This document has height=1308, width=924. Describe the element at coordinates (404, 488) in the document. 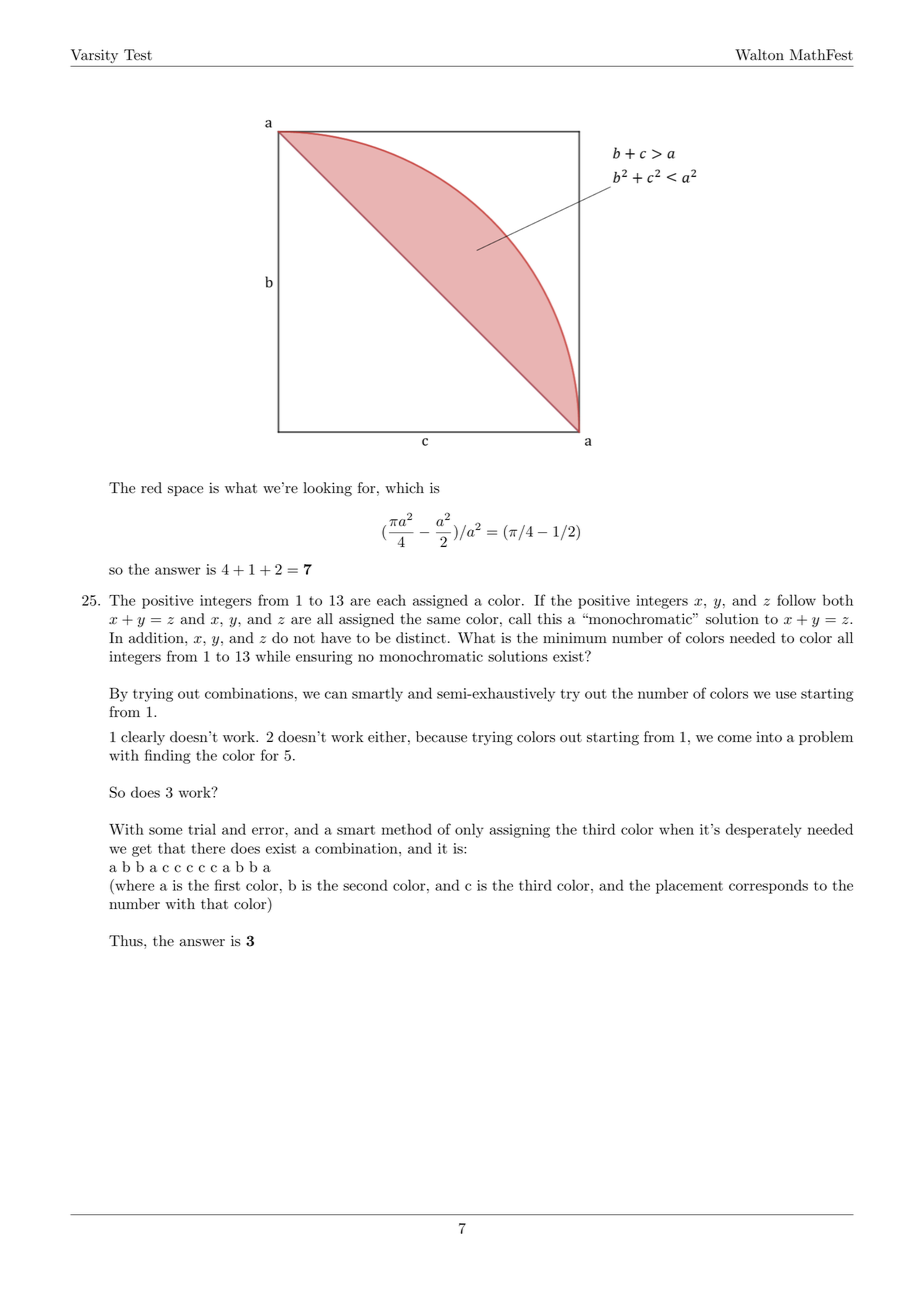

I see `which` at that location.
